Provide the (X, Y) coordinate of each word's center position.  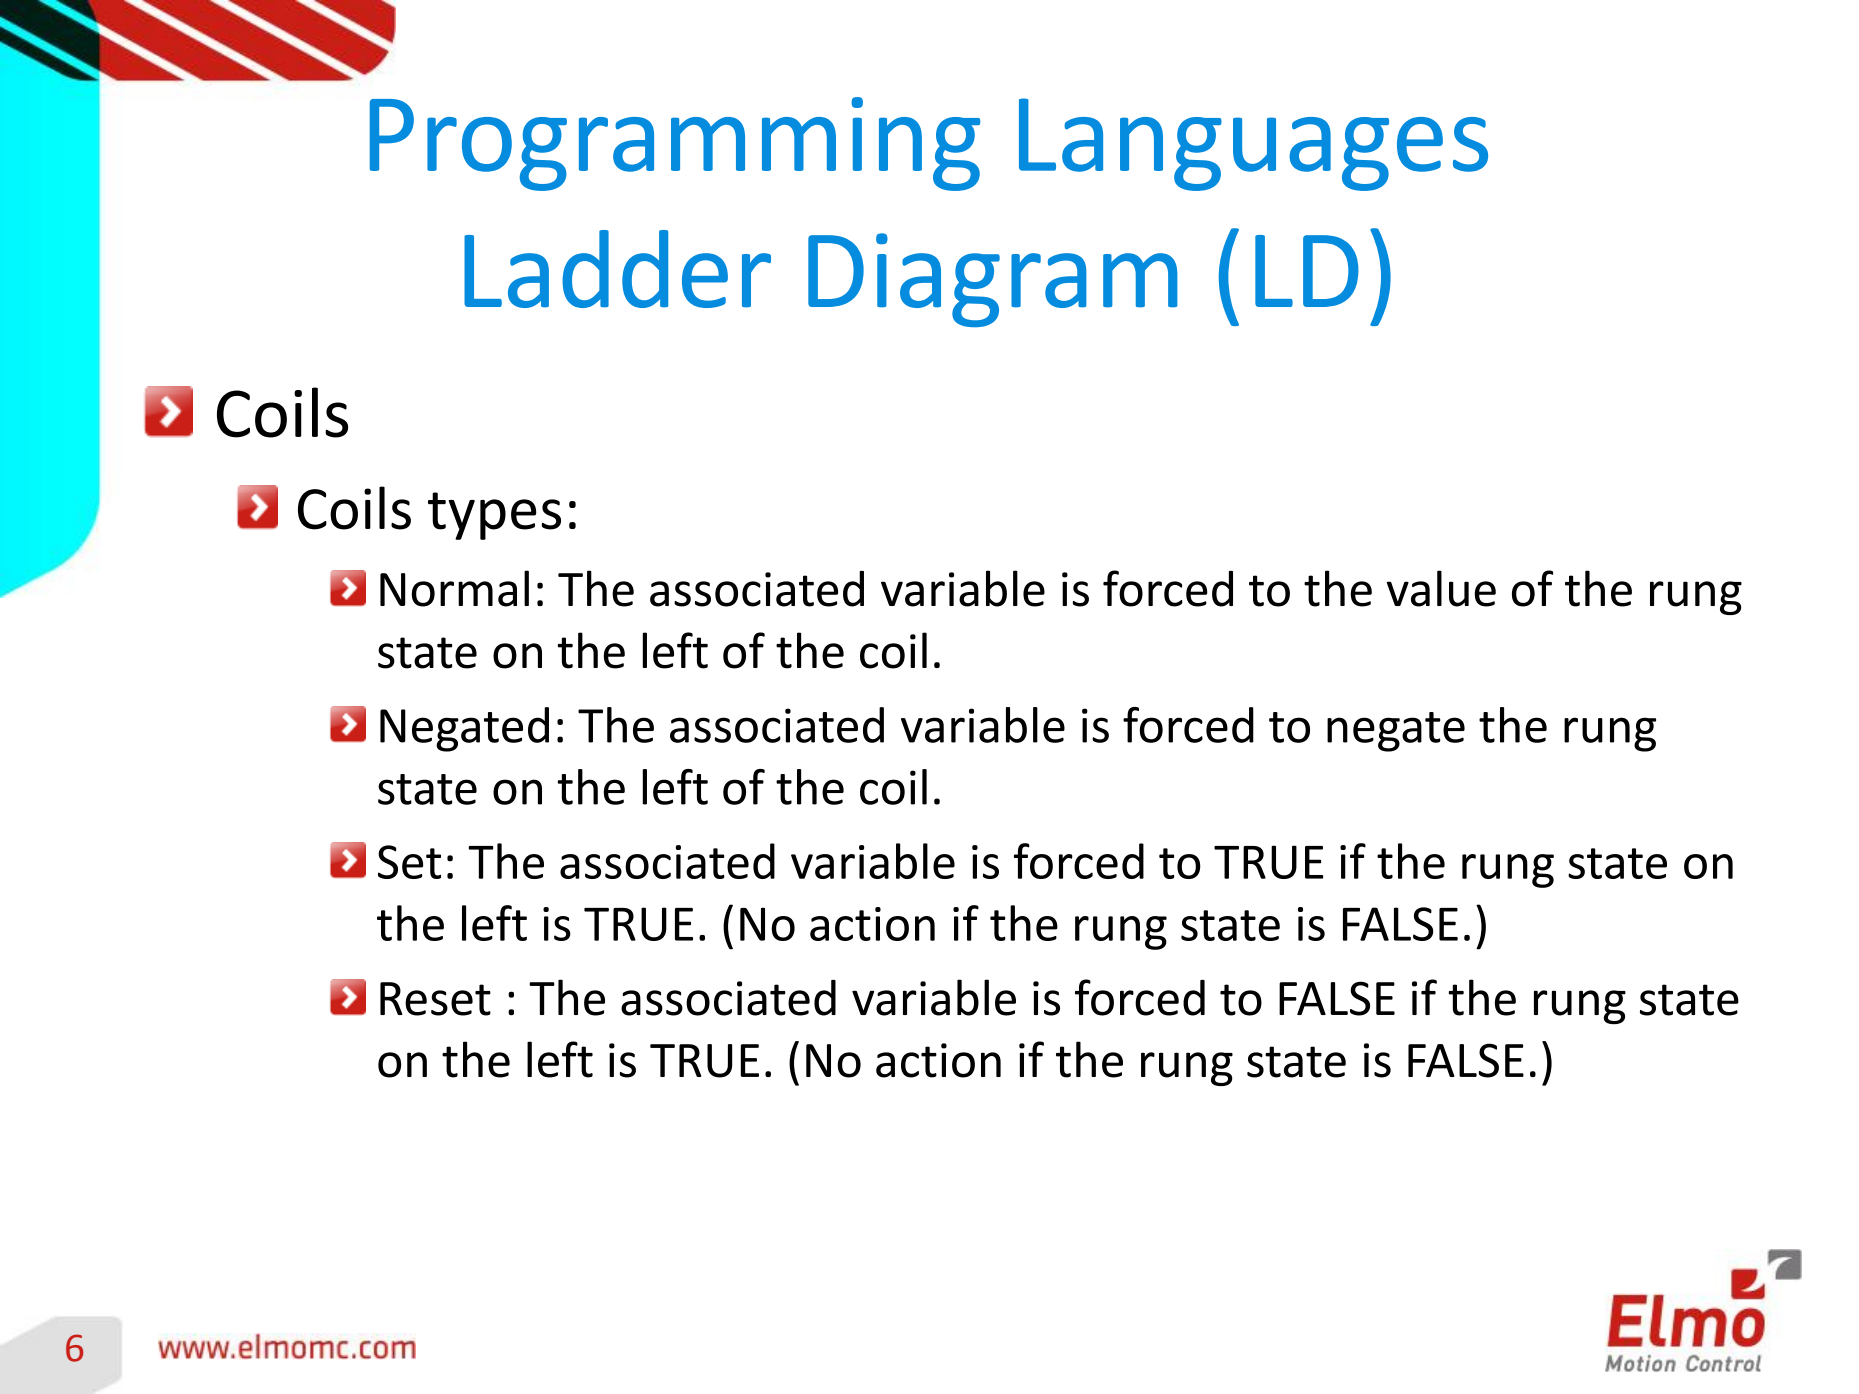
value (1441, 588)
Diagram (993, 280)
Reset (435, 999)
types (494, 516)
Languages (1253, 144)
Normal (454, 588)
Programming (675, 144)
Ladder (617, 269)
